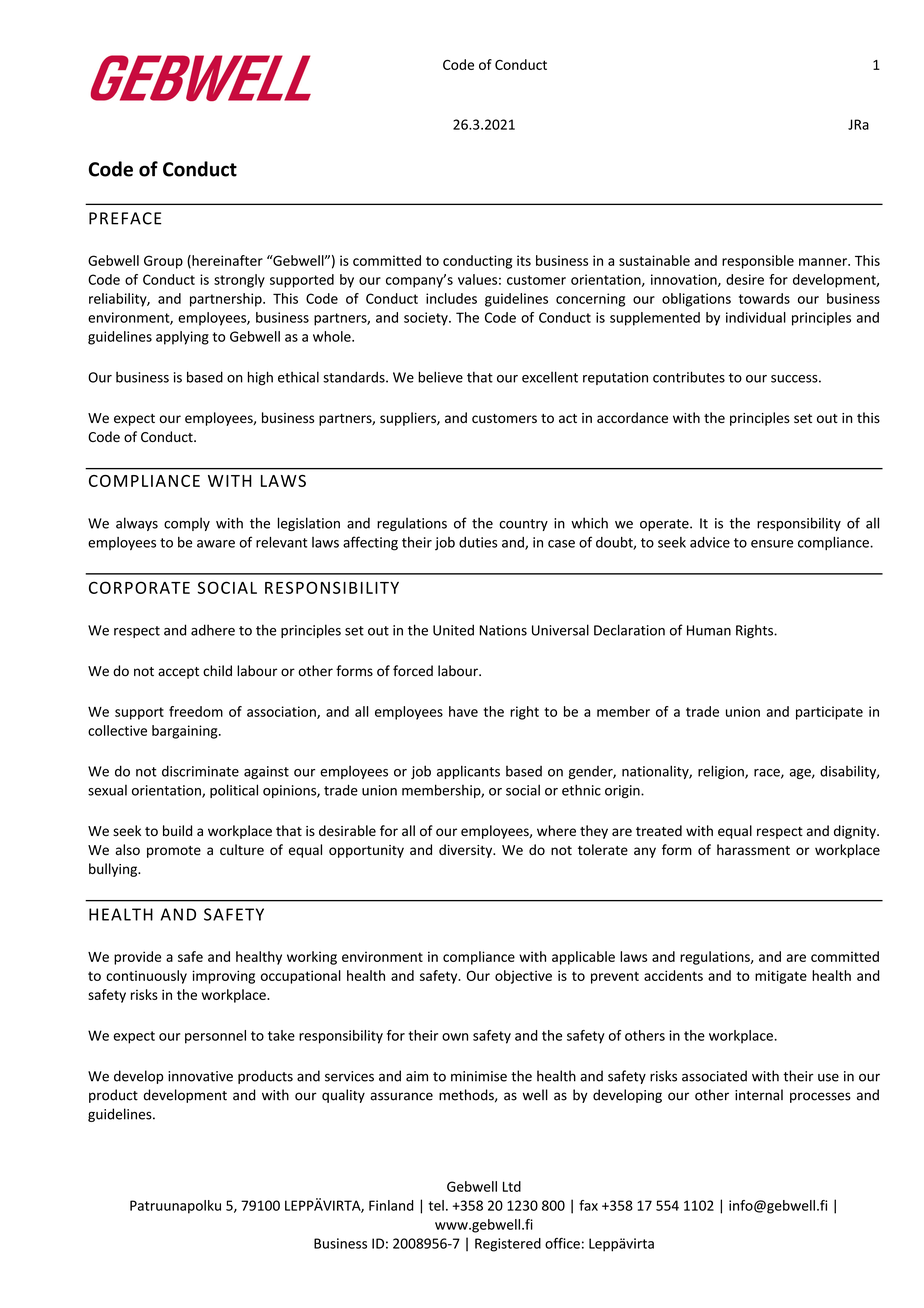  Describe the element at coordinates (709, 630) in the page. I see `Human` at that location.
